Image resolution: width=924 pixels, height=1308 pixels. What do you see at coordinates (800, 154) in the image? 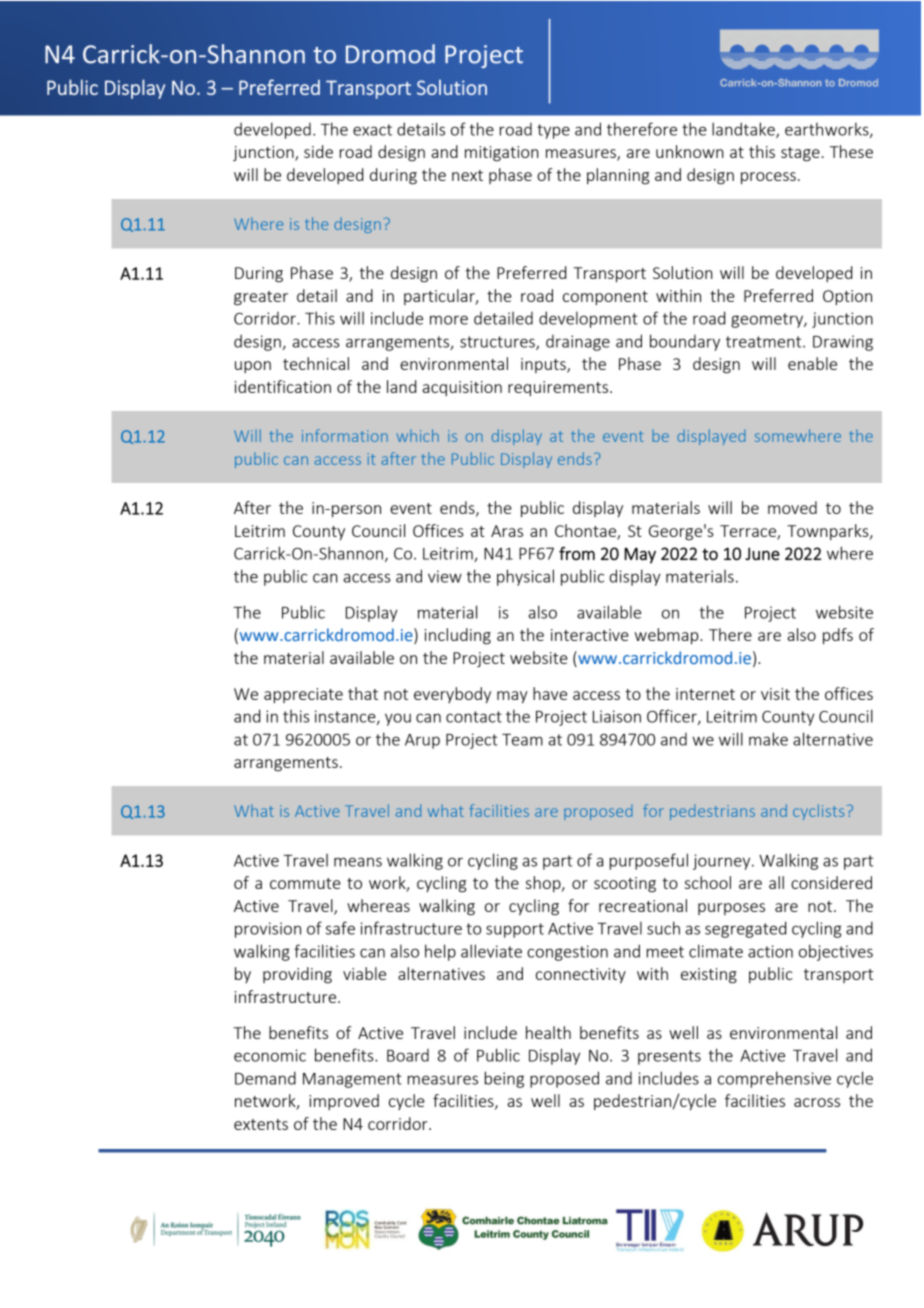
I see `stage` at bounding box center [800, 154].
